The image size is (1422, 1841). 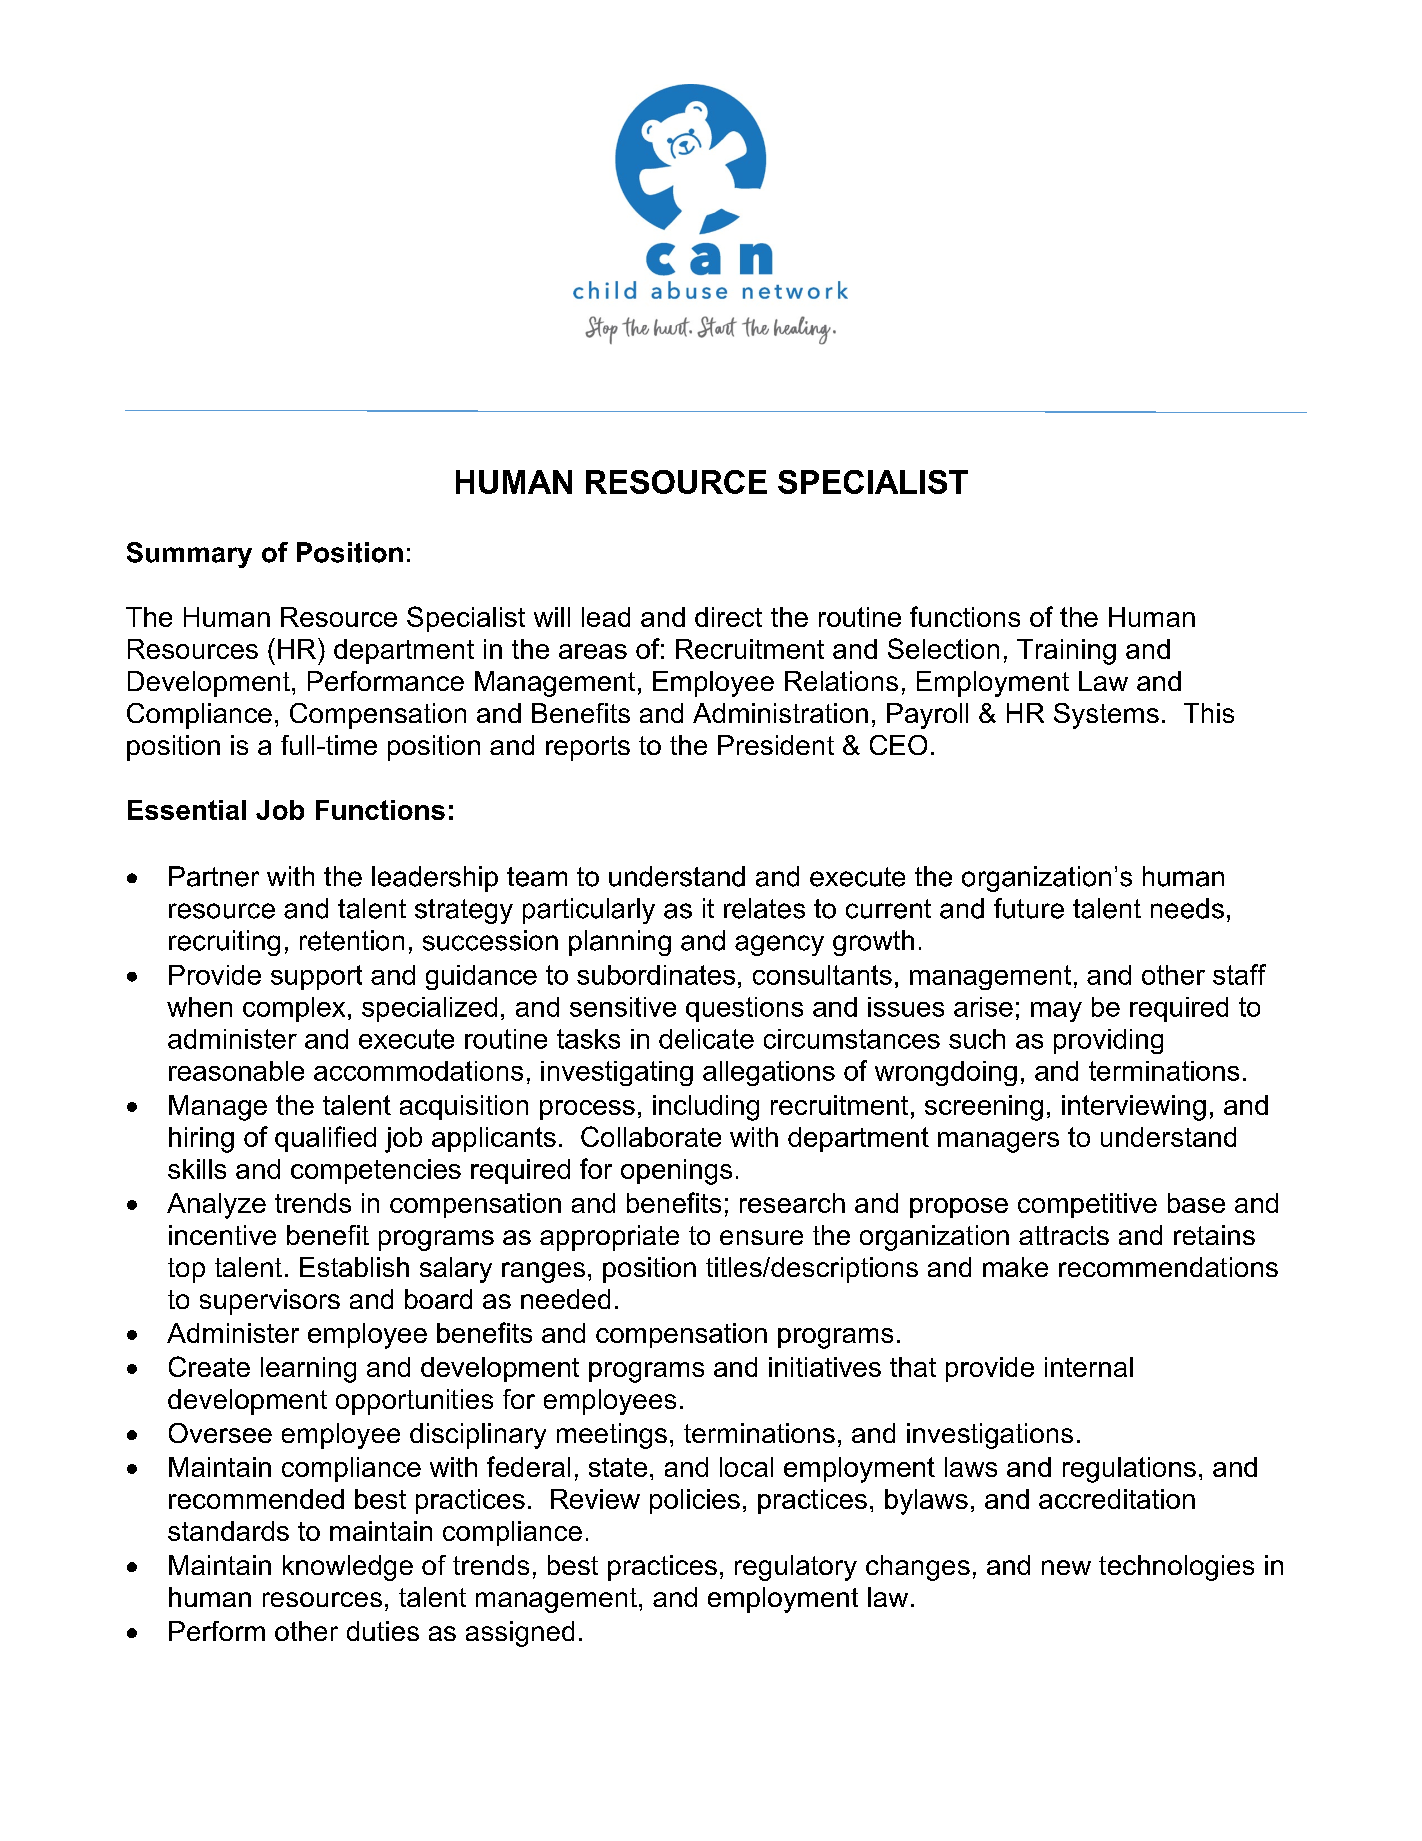 I want to click on including, so click(x=706, y=1108).
